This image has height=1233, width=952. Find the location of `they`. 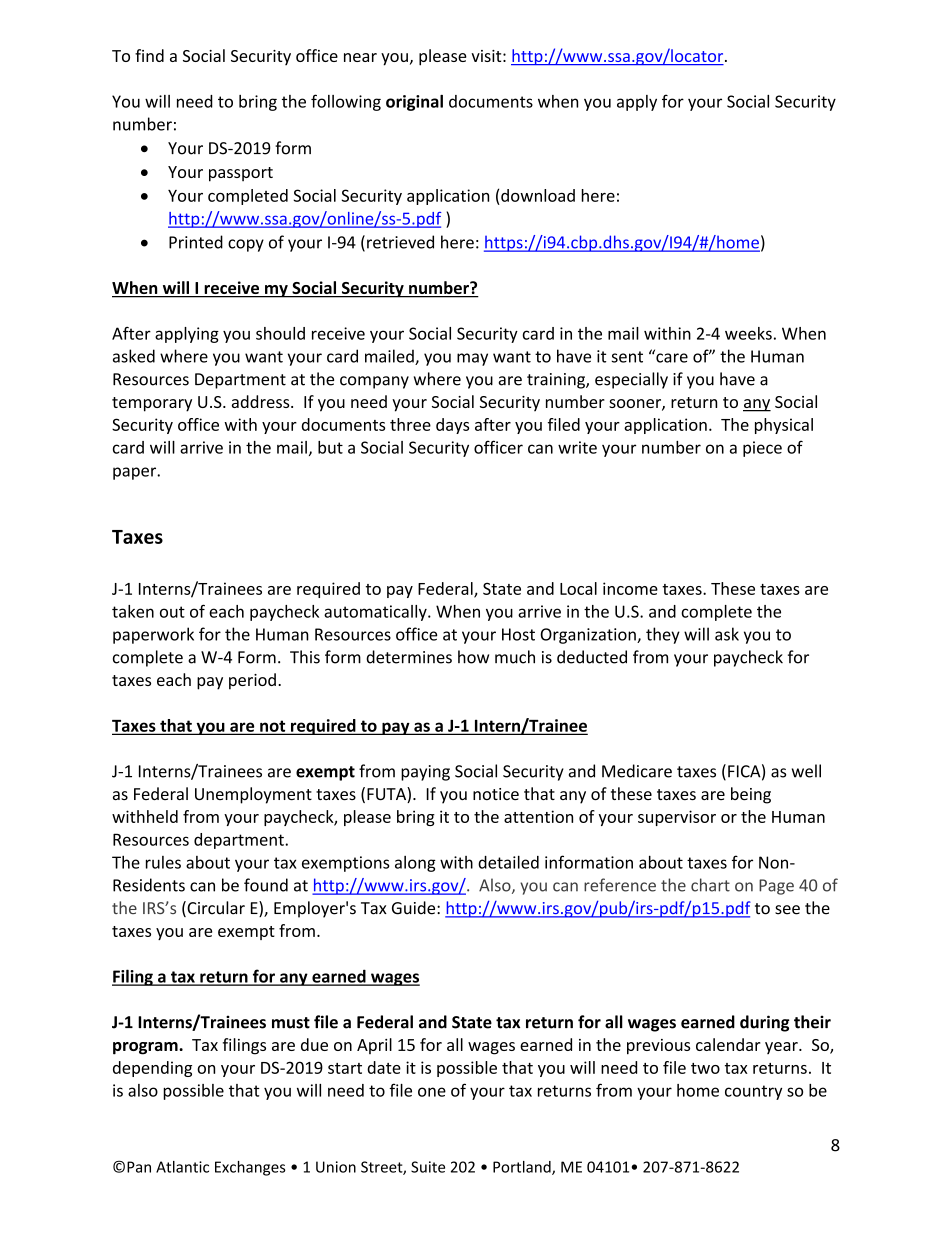

they is located at coordinates (663, 635).
